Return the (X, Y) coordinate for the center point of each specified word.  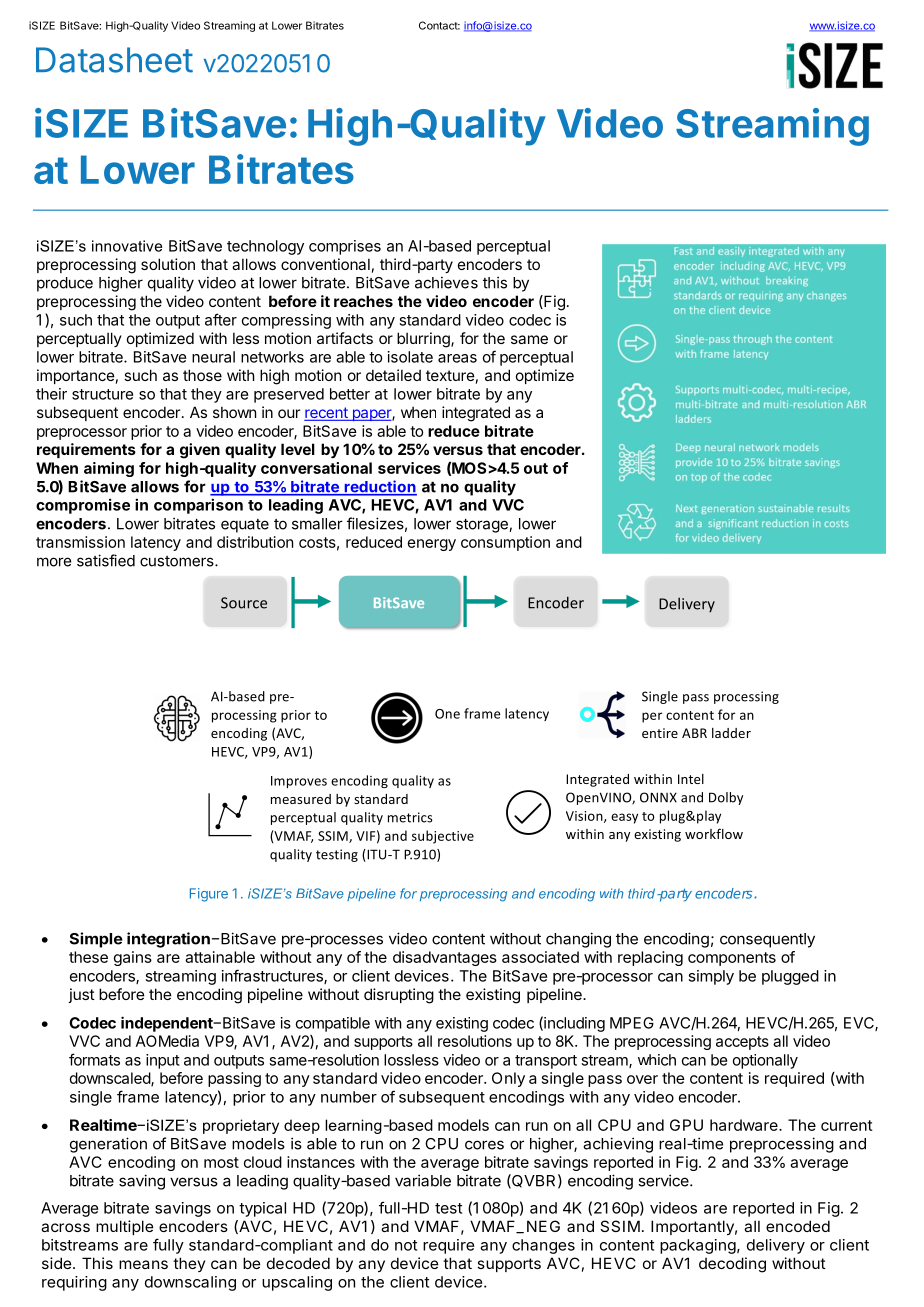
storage (483, 526)
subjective (443, 837)
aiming (109, 469)
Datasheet (114, 60)
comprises (345, 247)
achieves (446, 282)
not (406, 1245)
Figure (209, 895)
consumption (505, 543)
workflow (714, 833)
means (143, 1264)
